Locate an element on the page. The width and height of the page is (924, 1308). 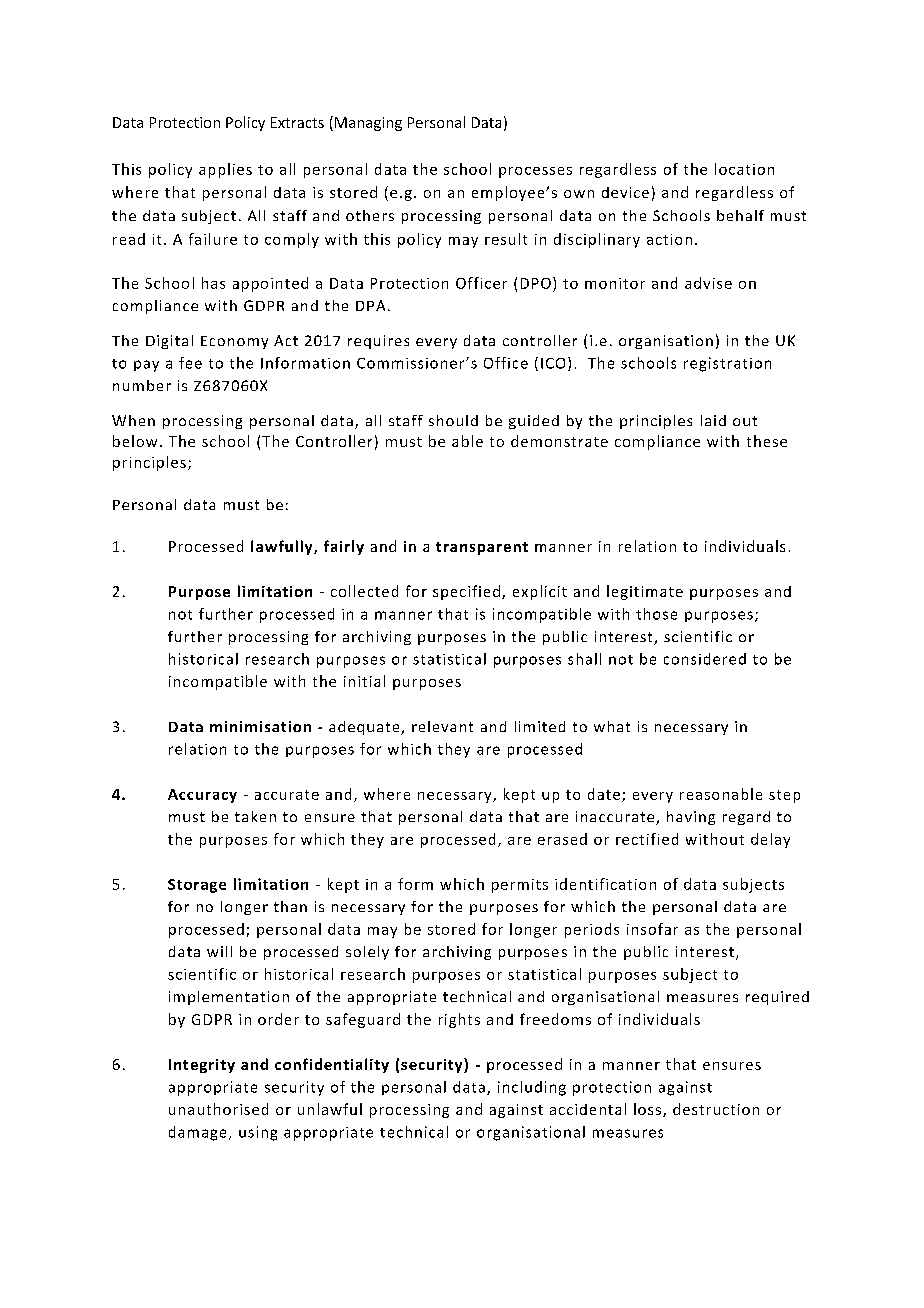
unauthorised is located at coordinates (218, 1109).
